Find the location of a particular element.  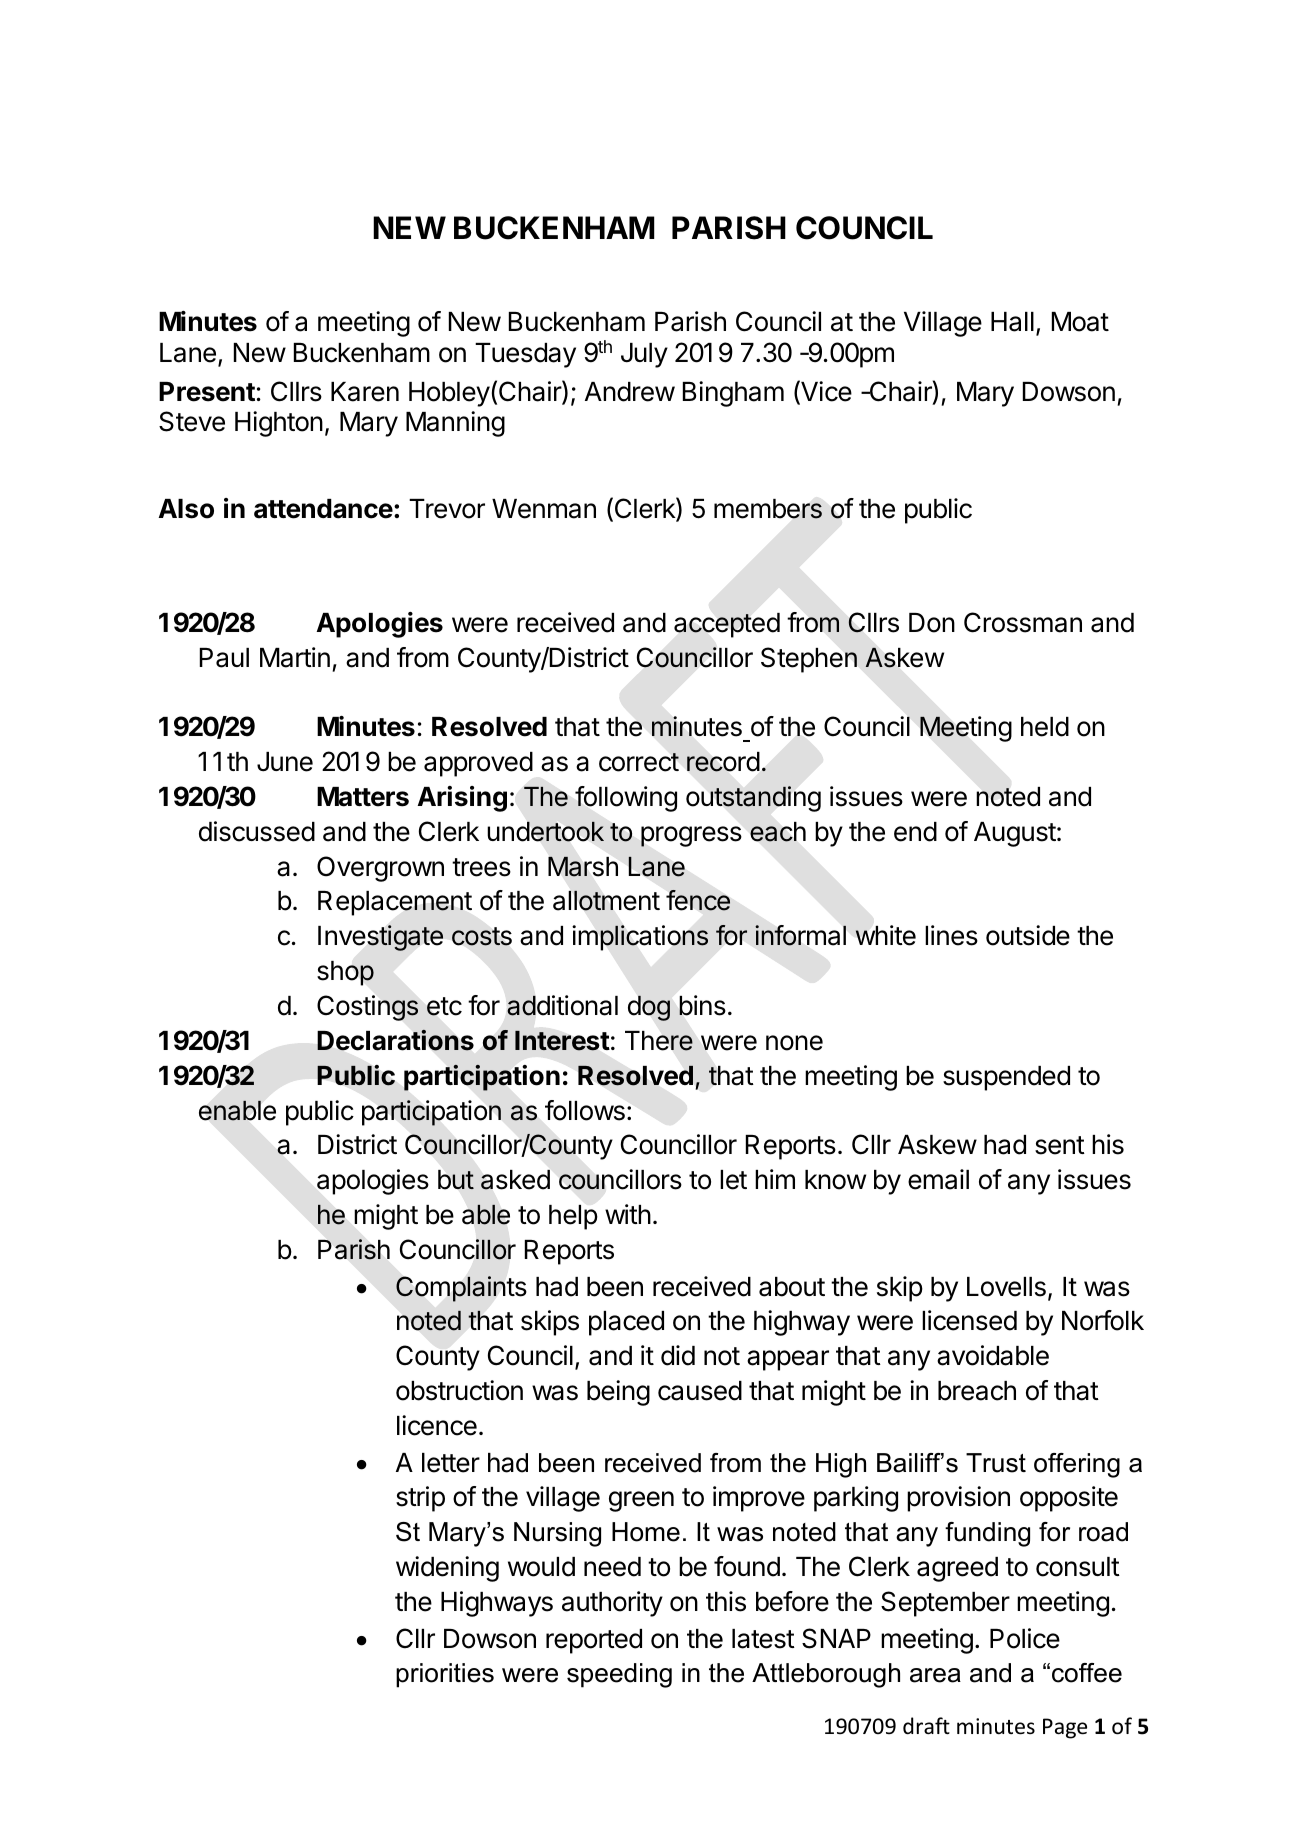

priorities is located at coordinates (445, 1675).
